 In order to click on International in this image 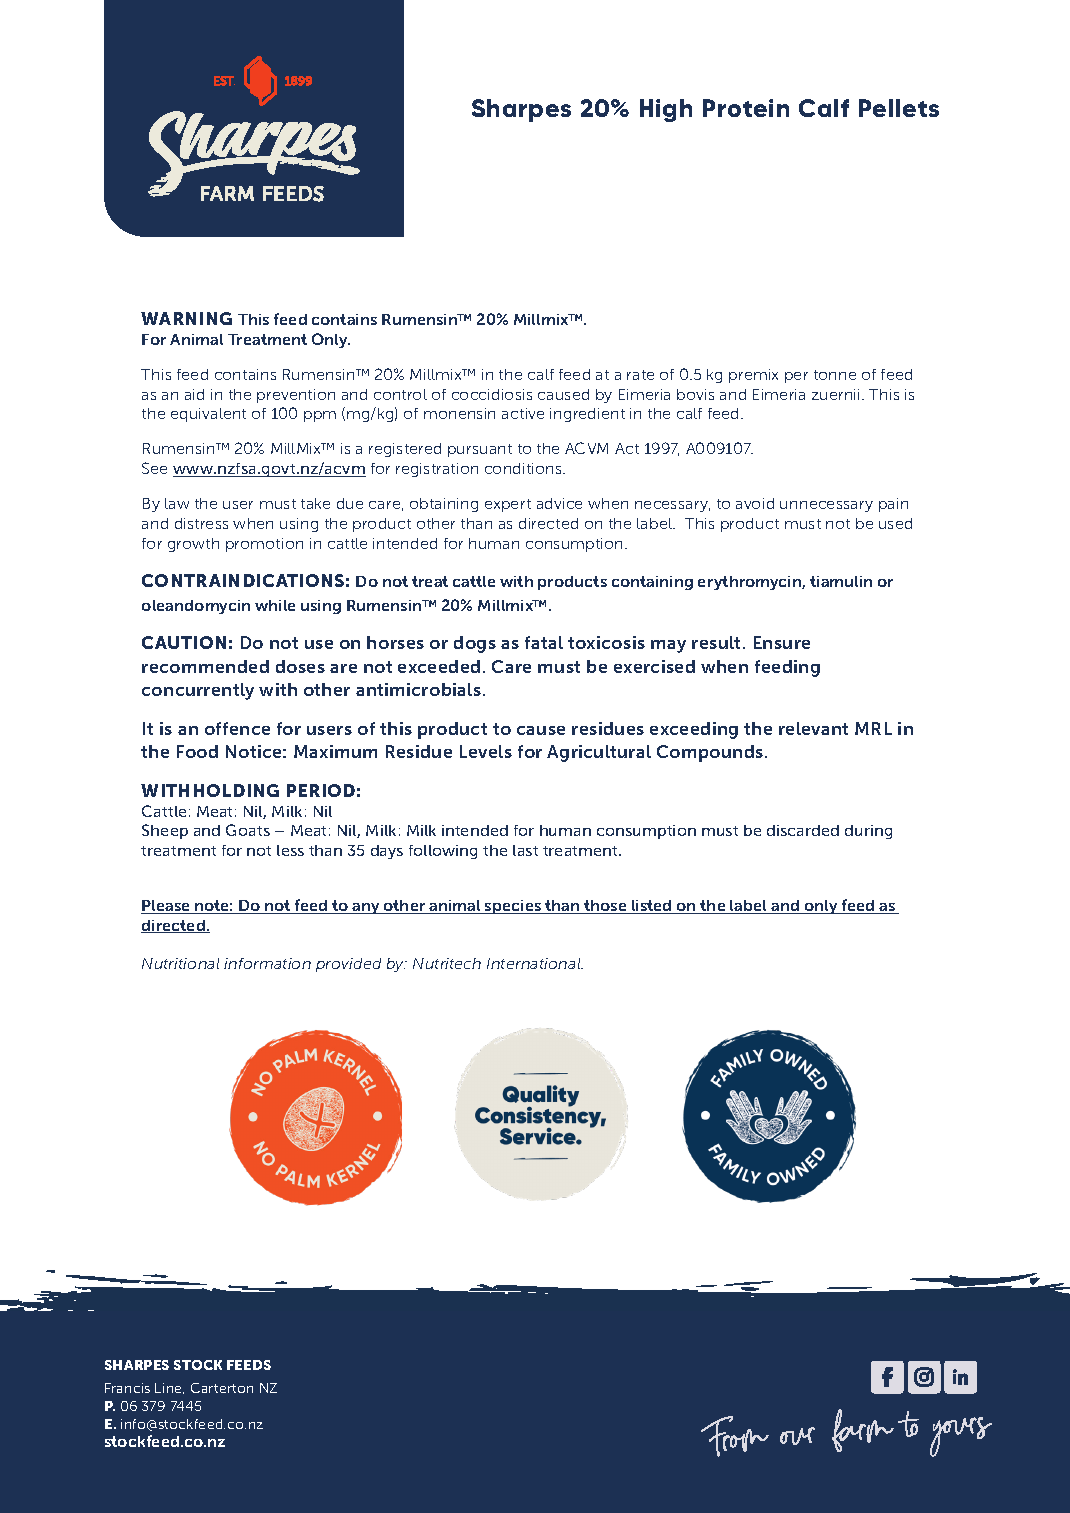, I will do `click(535, 963)`.
